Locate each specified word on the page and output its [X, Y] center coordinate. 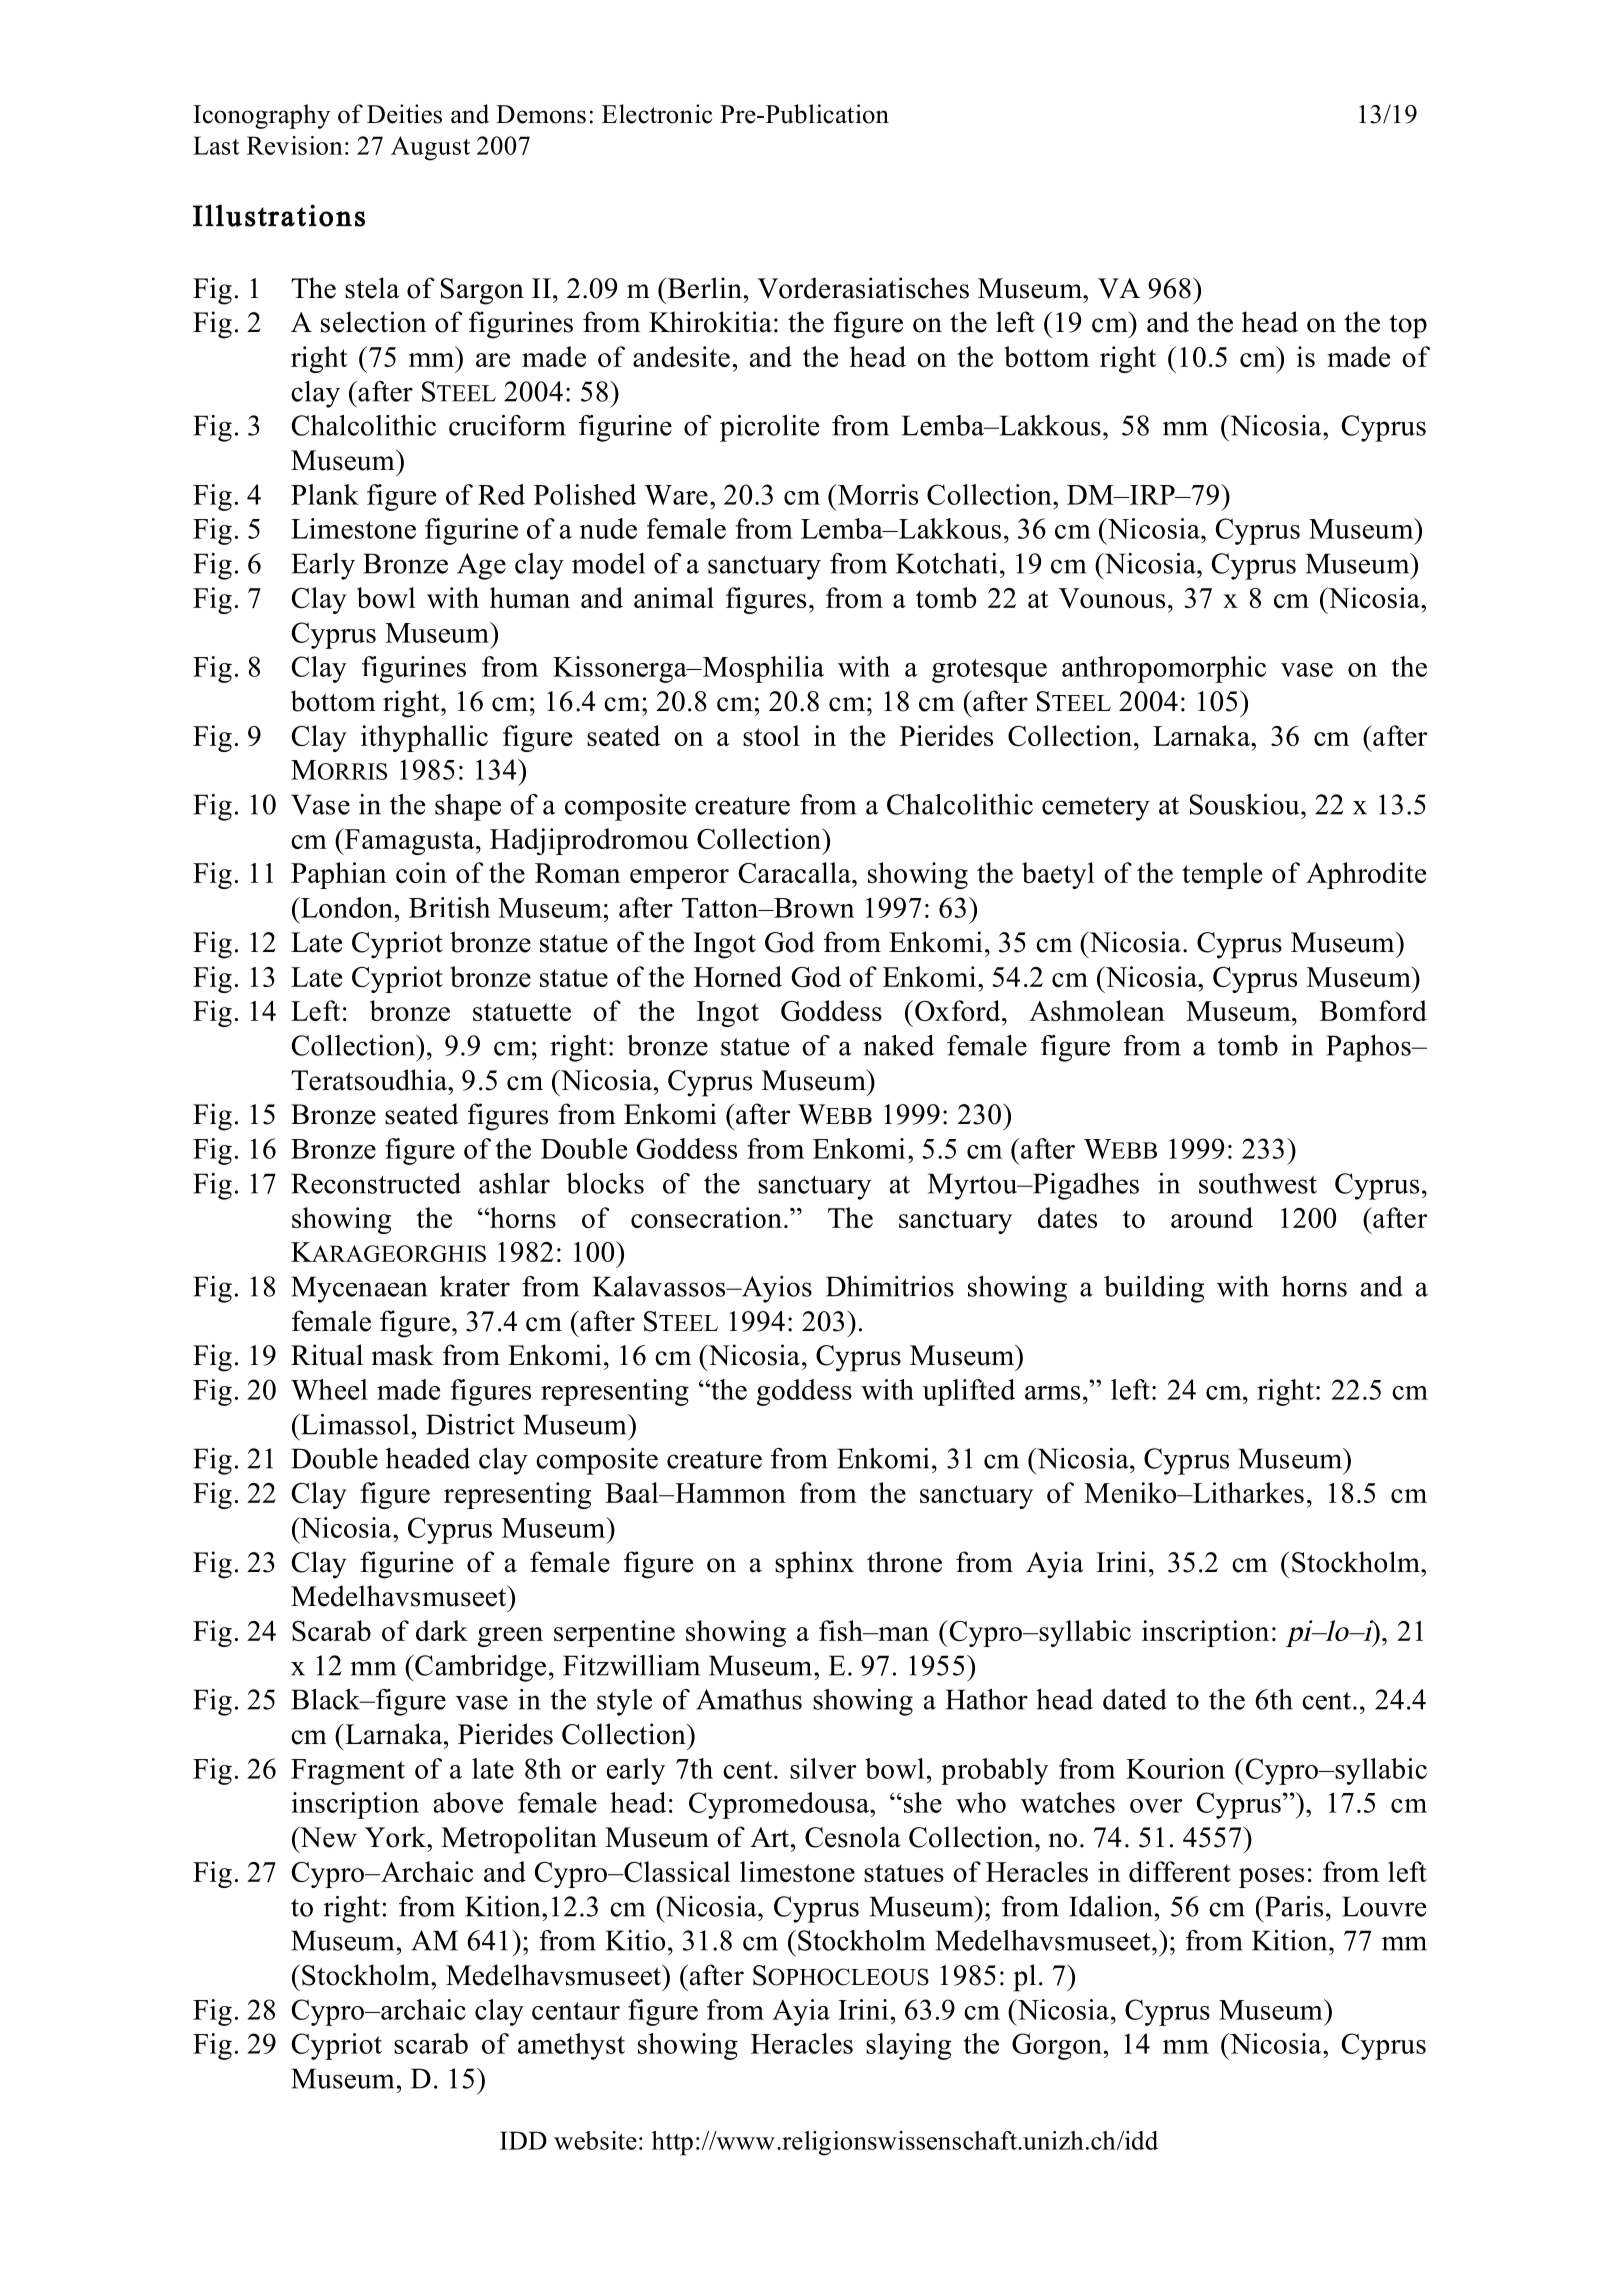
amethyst [571, 2046]
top [1408, 326]
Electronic [657, 114]
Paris [1292, 1906]
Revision [295, 145]
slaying [908, 2046]
